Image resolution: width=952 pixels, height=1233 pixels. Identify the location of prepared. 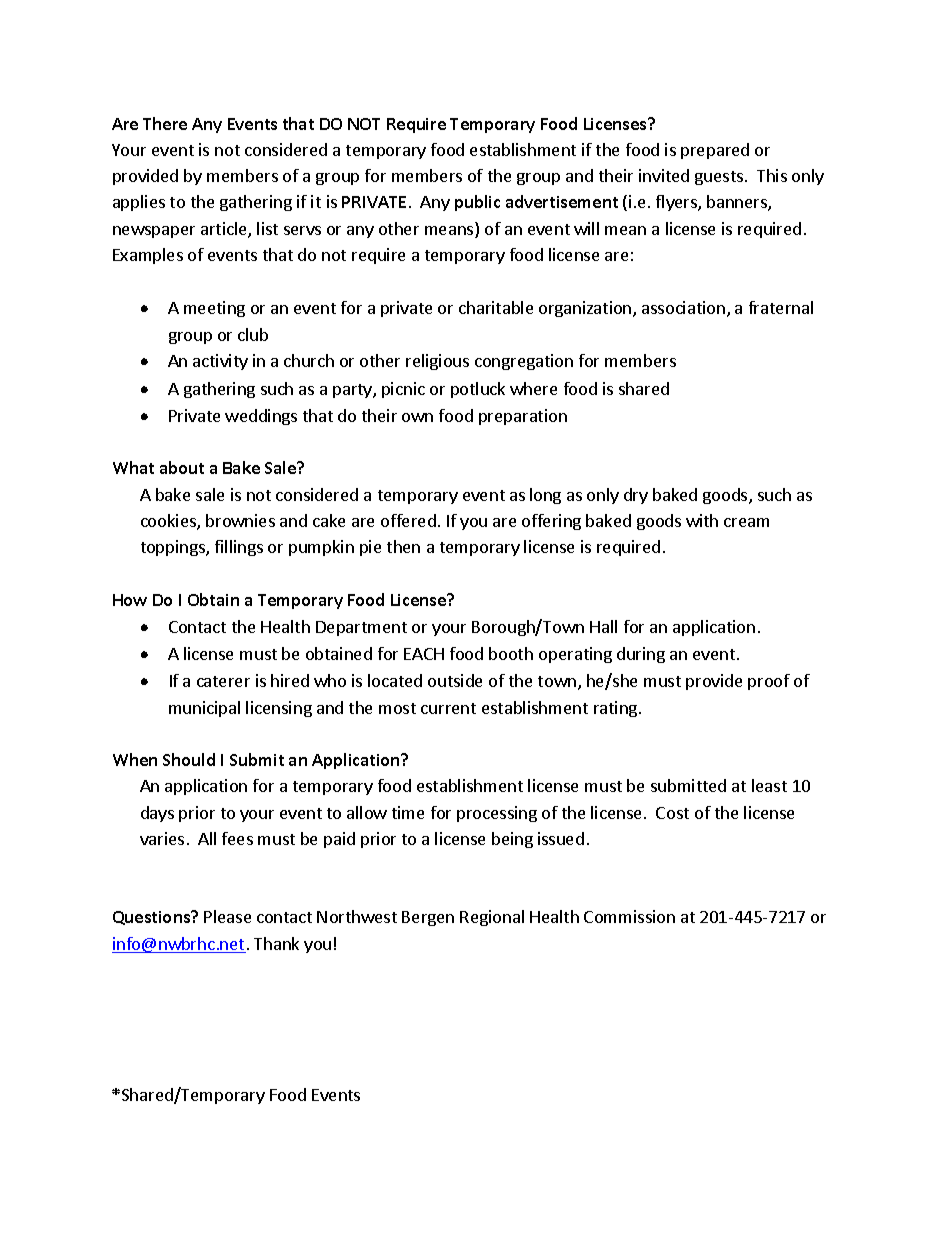
(715, 151).
